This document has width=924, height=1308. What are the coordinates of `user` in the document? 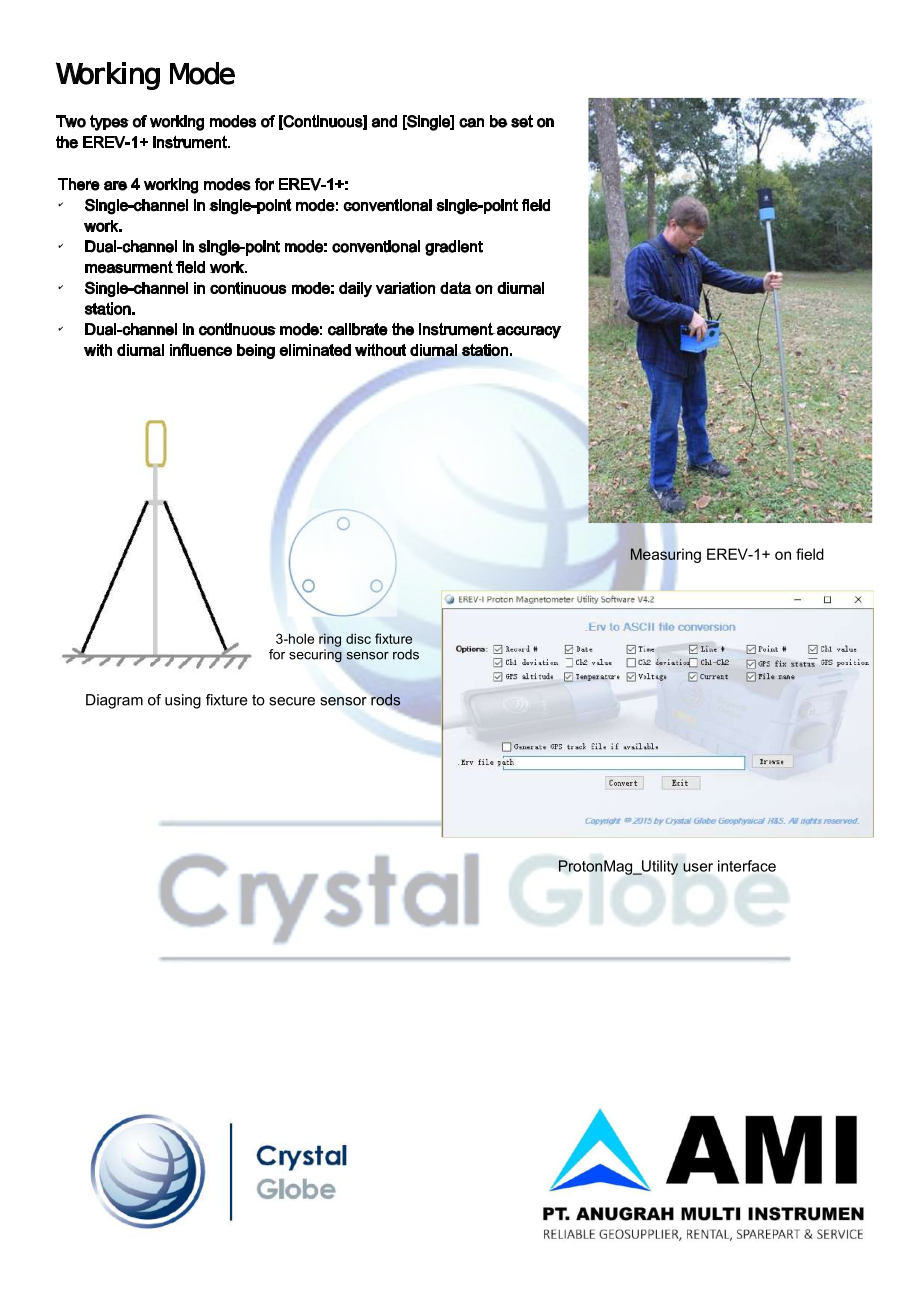 It's located at (698, 867).
